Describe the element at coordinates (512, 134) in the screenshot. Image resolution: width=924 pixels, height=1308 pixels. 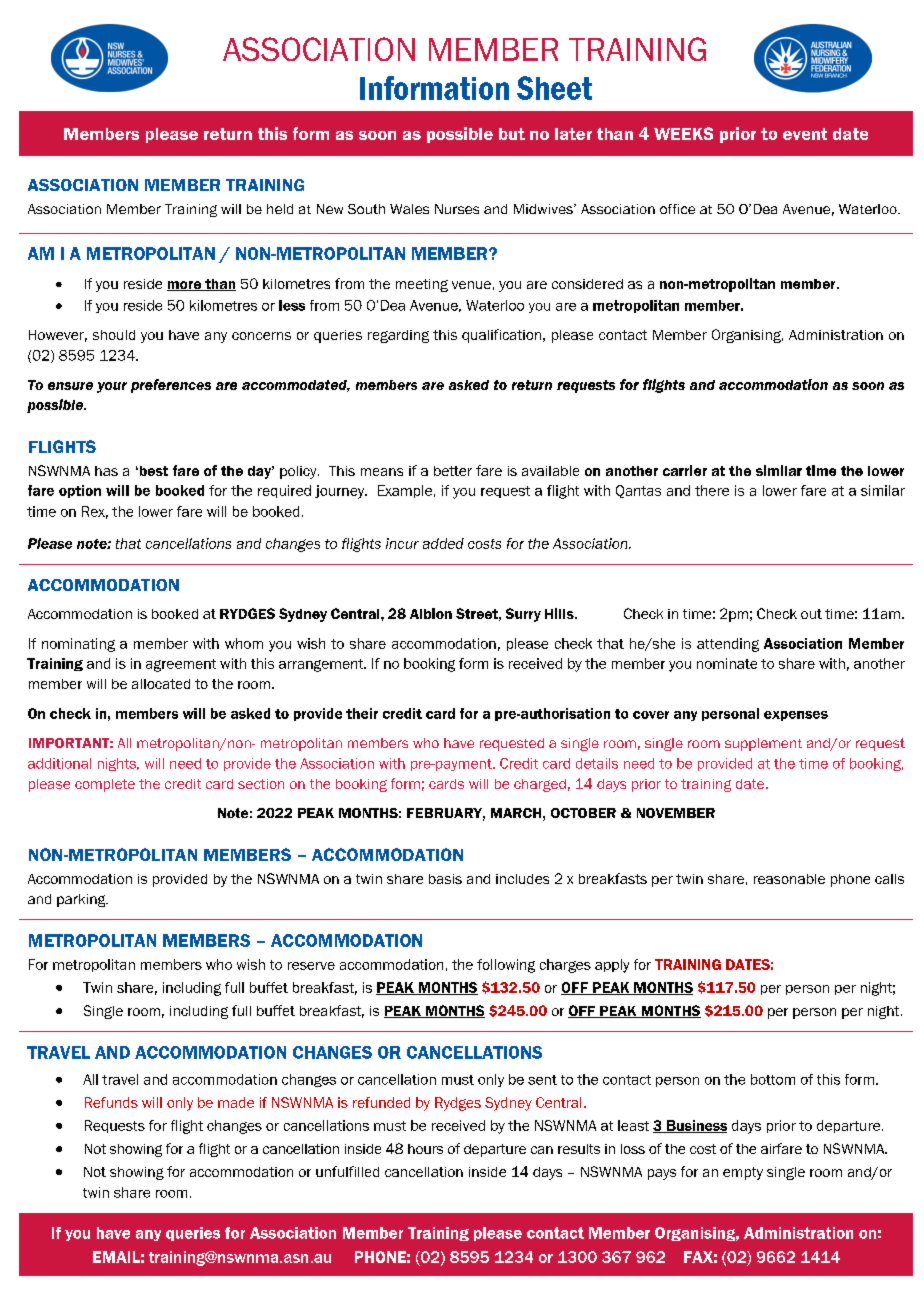
I see `but` at that location.
